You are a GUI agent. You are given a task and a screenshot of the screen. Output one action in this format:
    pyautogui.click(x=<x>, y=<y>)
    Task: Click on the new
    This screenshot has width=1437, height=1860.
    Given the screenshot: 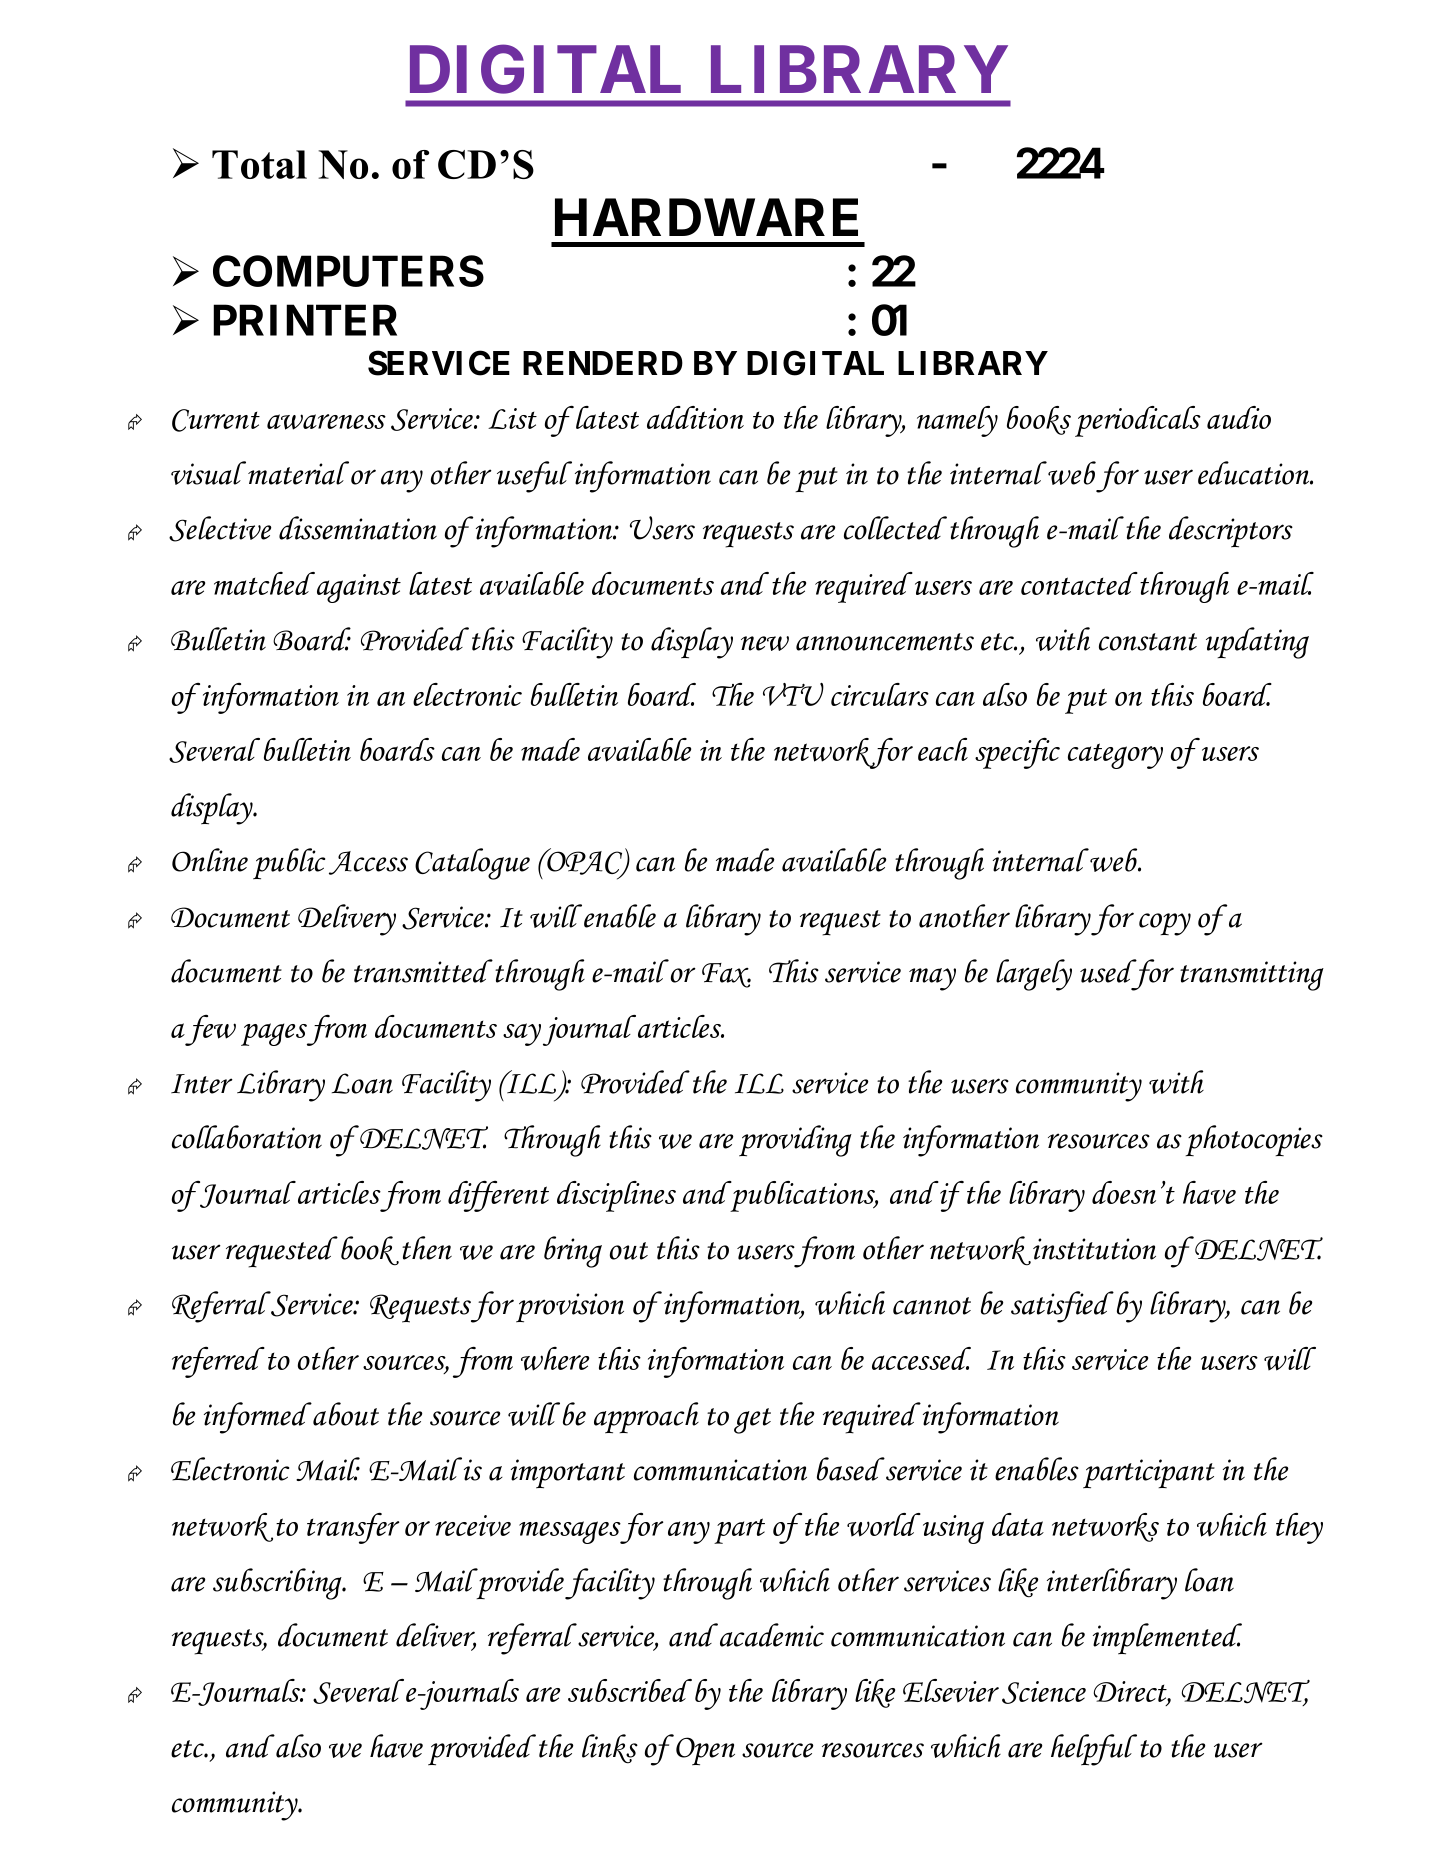 What is the action you would take?
    pyautogui.click(x=765, y=643)
